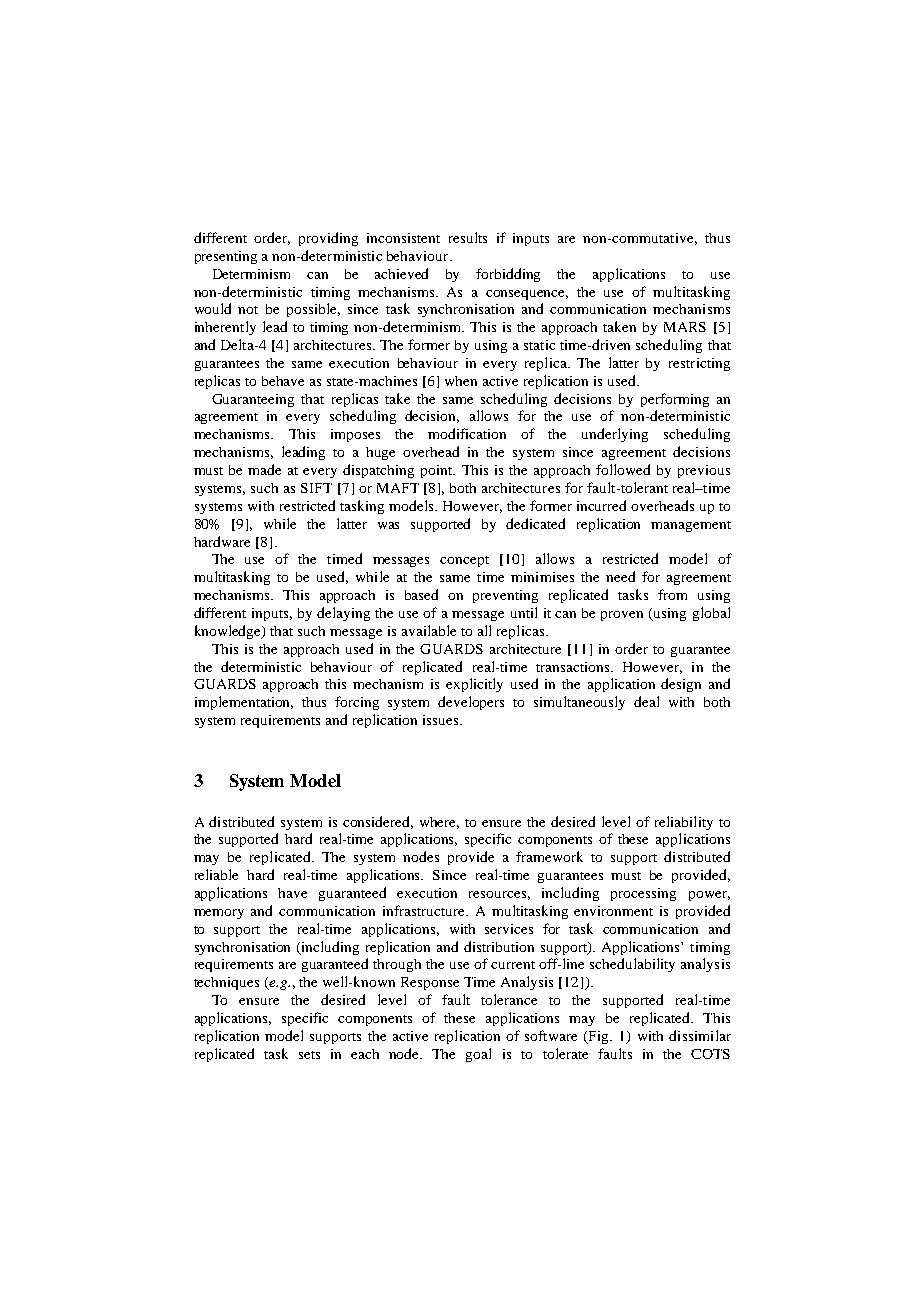  What do you see at coordinates (478, 1055) in the page?
I see `goal` at bounding box center [478, 1055].
